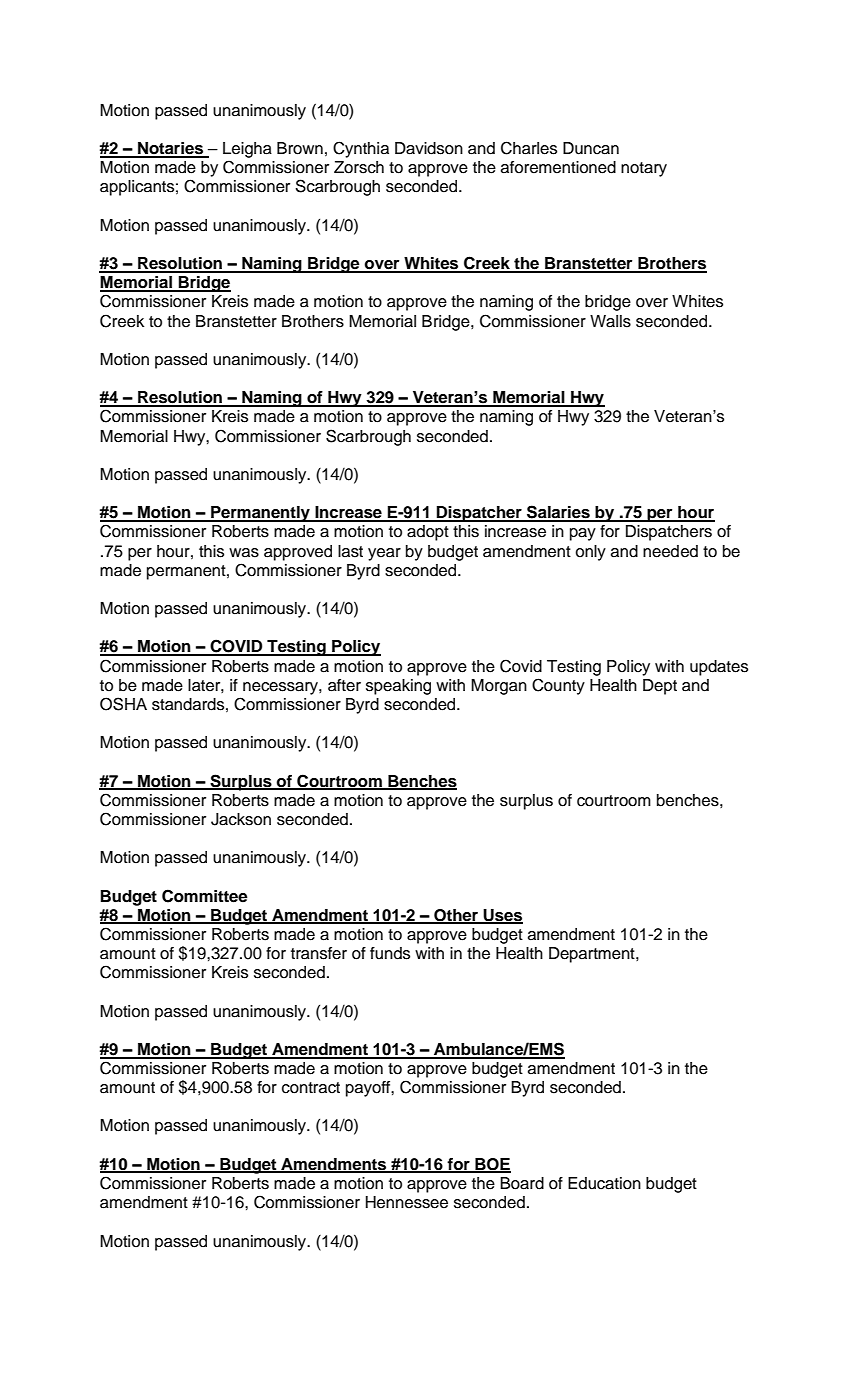 This image has width=849, height=1400. Describe the element at coordinates (670, 551) in the image. I see `needed` at that location.
